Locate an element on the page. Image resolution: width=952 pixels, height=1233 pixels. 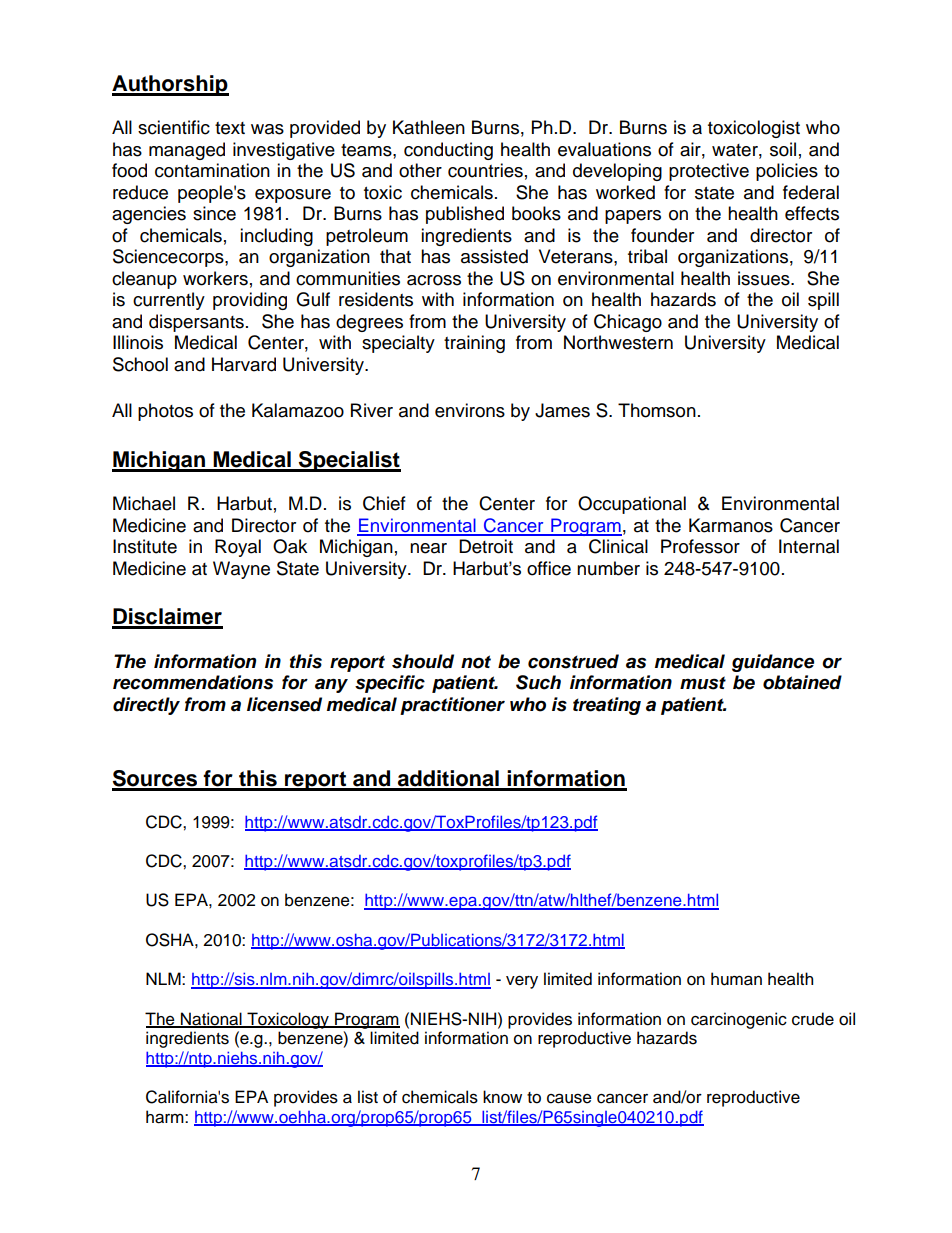
text is located at coordinates (230, 128).
